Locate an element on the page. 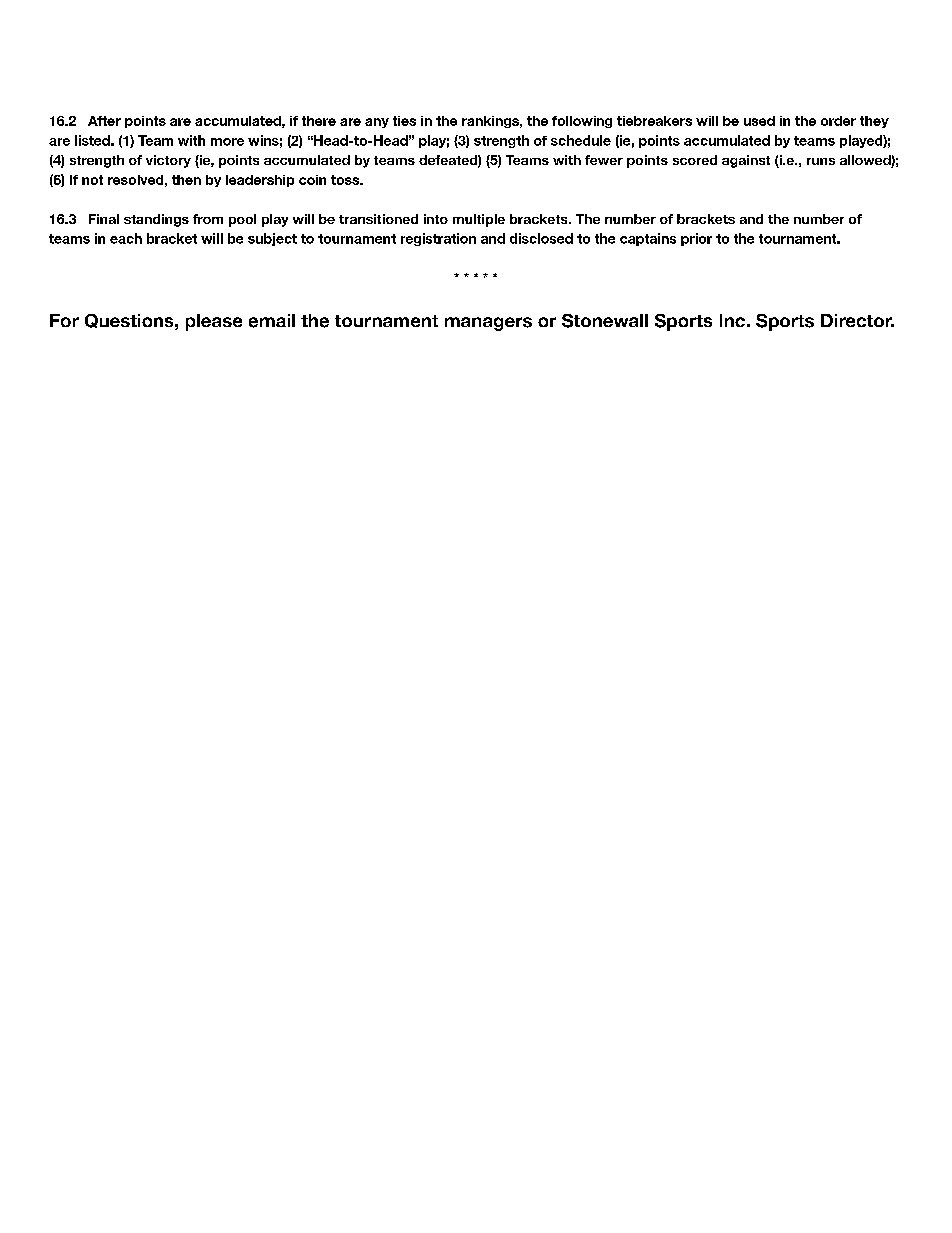 The height and width of the image is (1233, 952). each is located at coordinates (126, 238).
